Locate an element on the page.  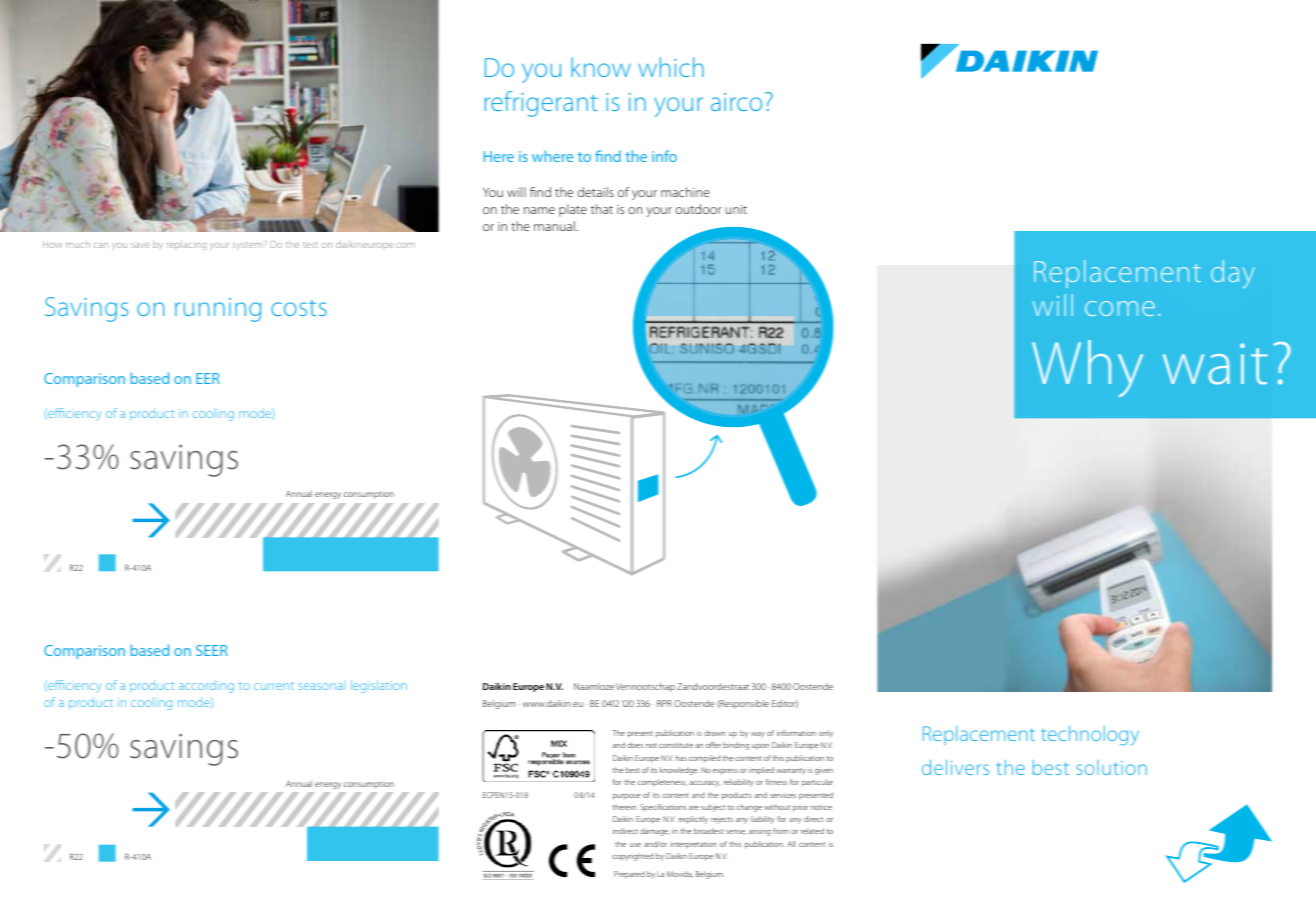
solution is located at coordinates (1111, 767).
